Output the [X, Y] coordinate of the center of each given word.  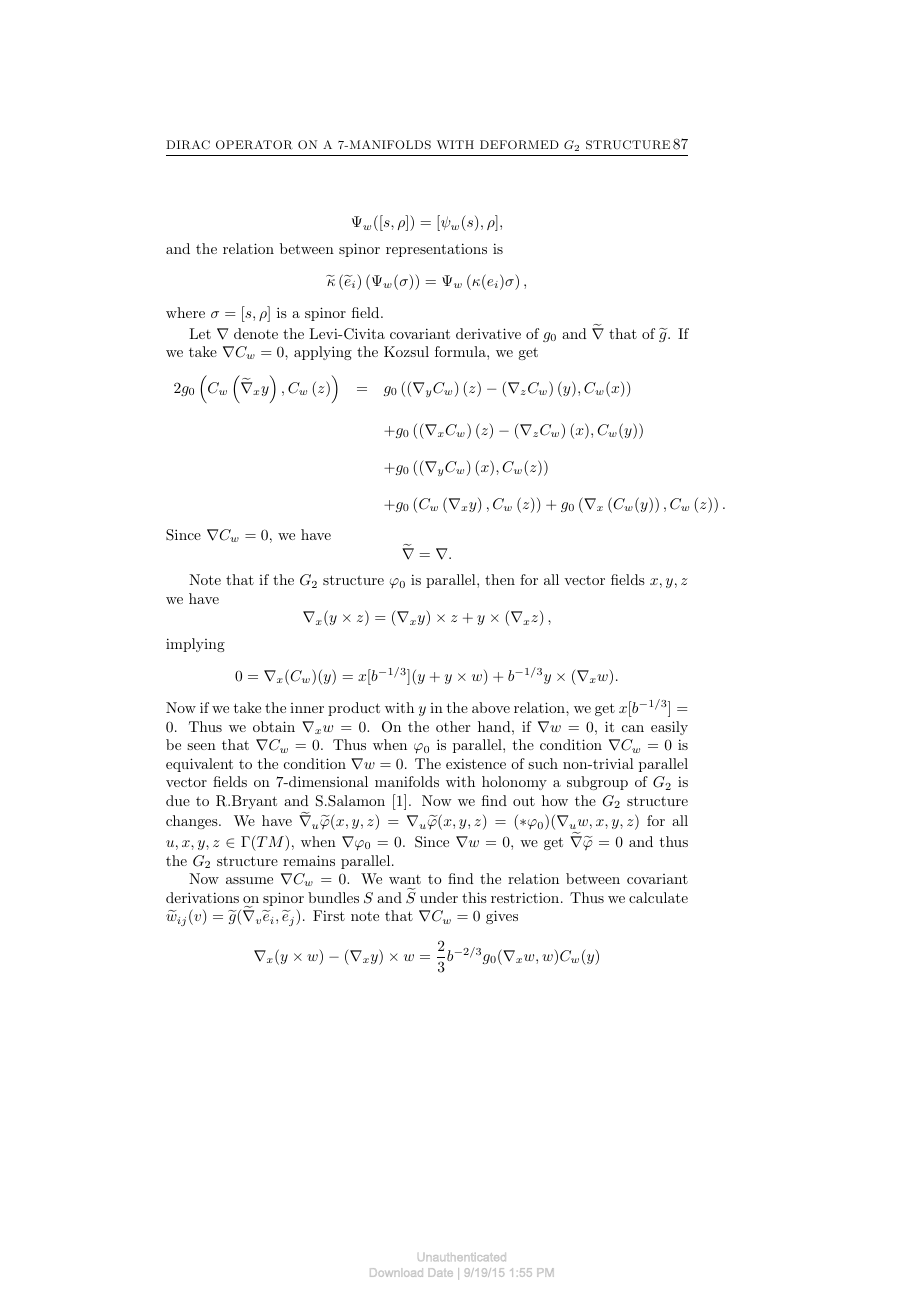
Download [396, 1272]
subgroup [597, 783]
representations [436, 250]
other [453, 726]
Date [440, 1272]
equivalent [199, 765]
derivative [488, 333]
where [185, 312]
